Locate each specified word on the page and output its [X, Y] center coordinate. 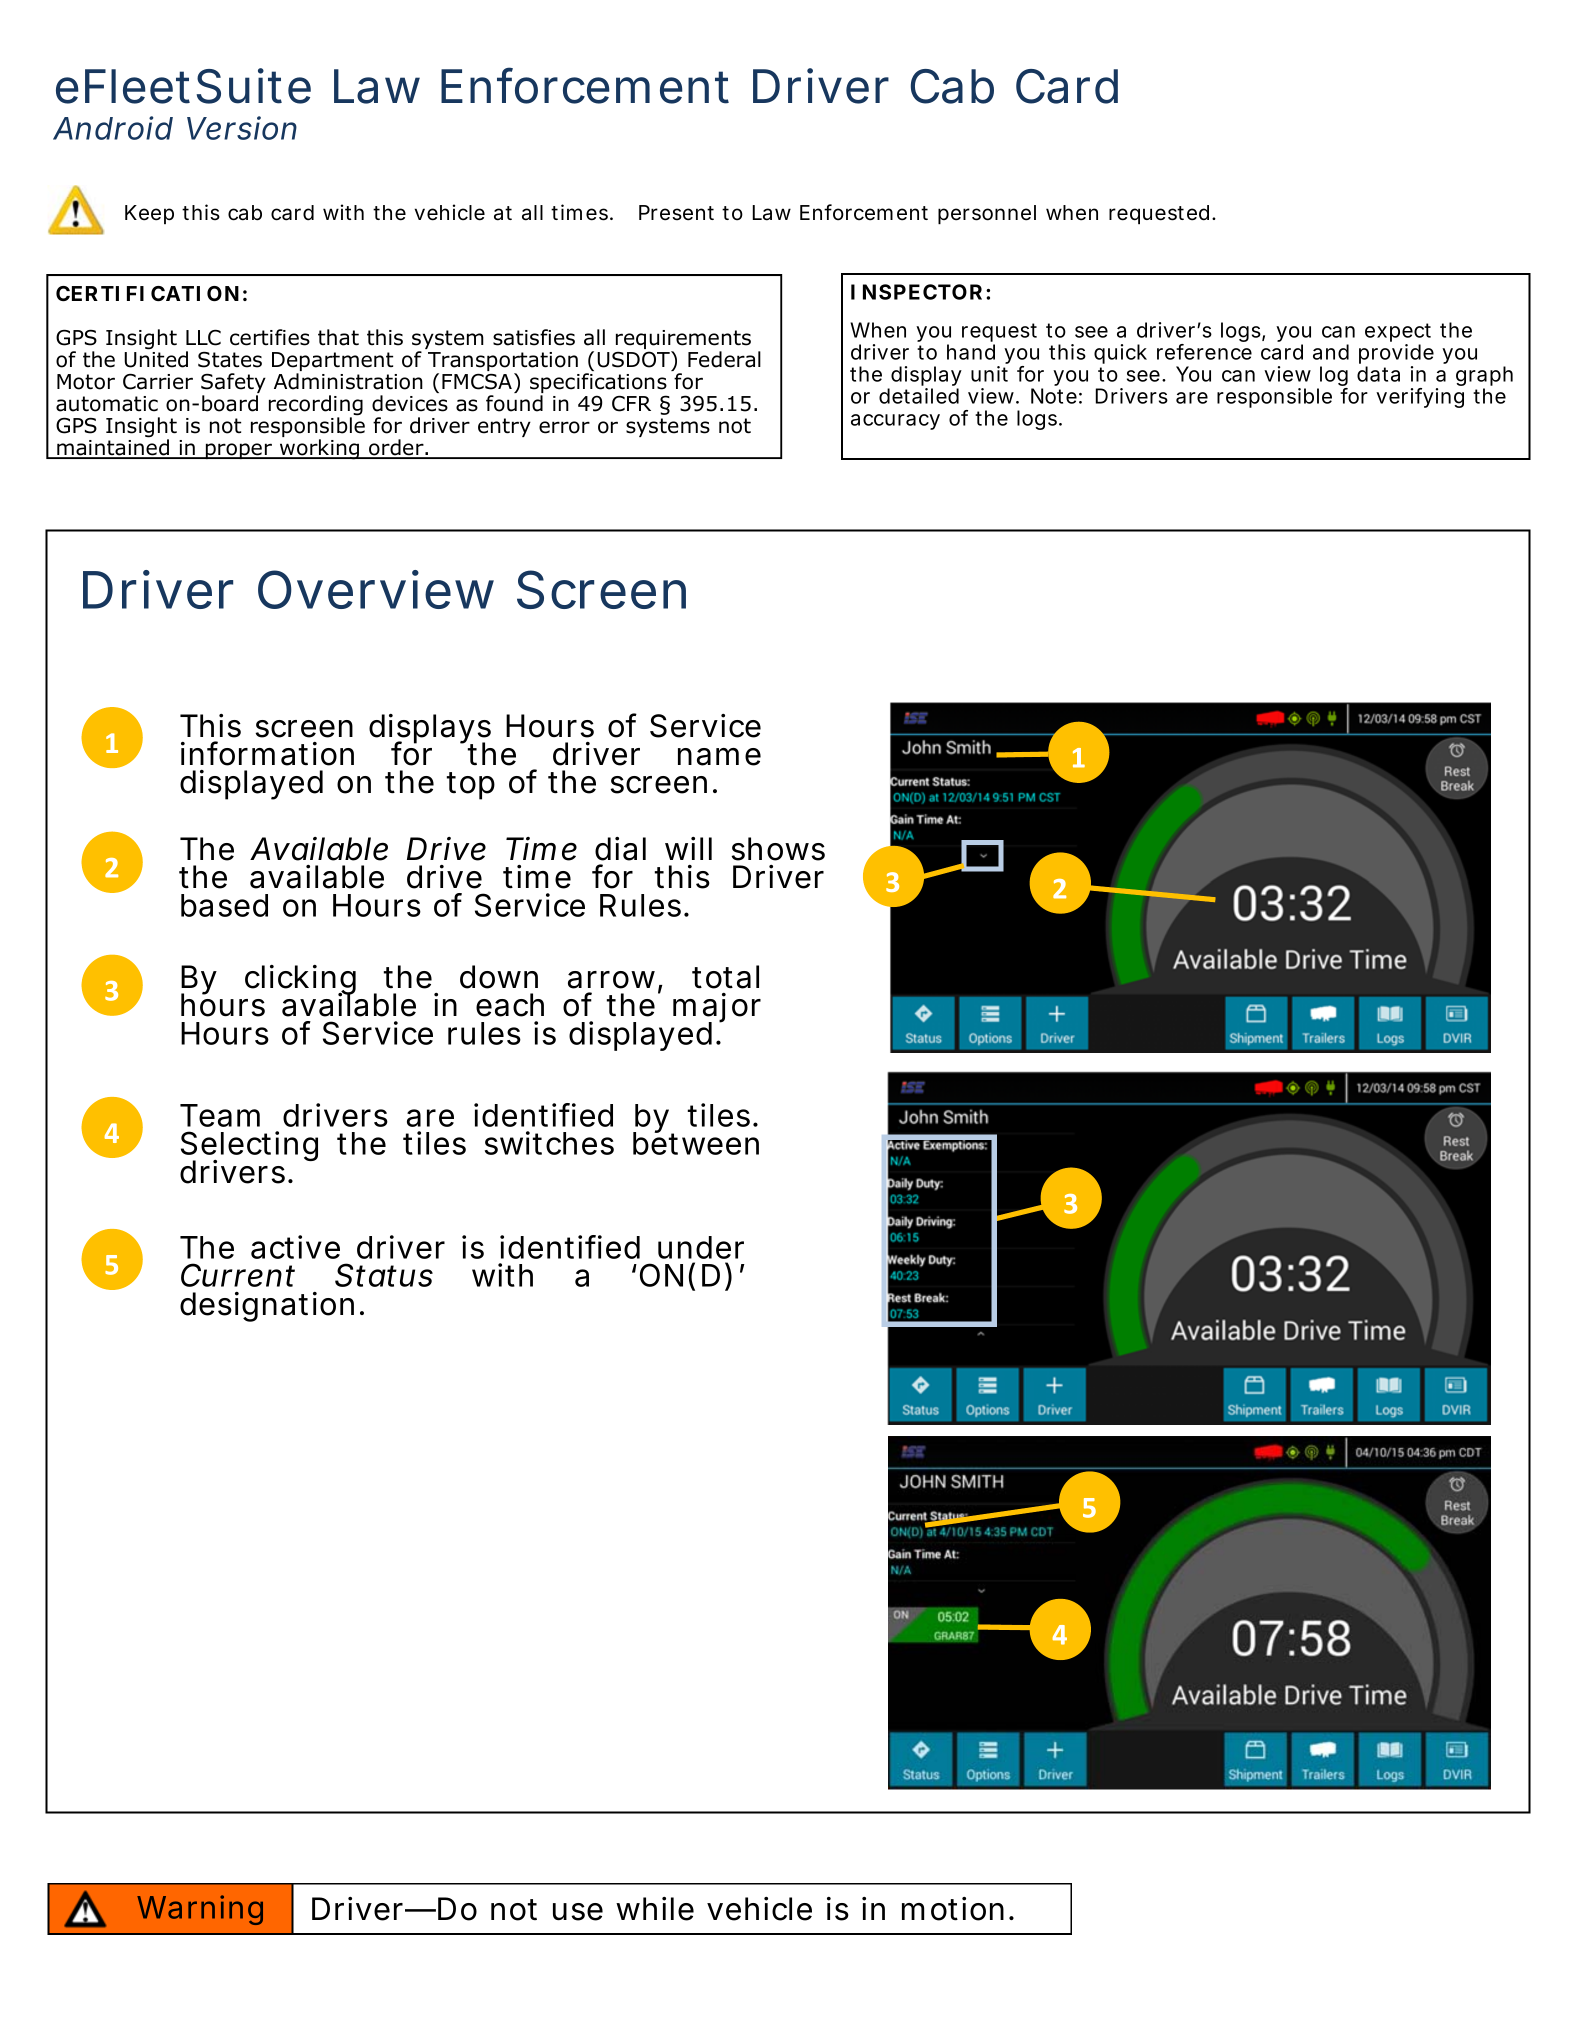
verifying [1420, 398]
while [655, 1909]
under [701, 1247]
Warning [200, 1910]
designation [267, 1307]
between [696, 1142]
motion [953, 1909]
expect [1398, 334]
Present [676, 213]
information [267, 753]
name [719, 757]
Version [242, 128]
